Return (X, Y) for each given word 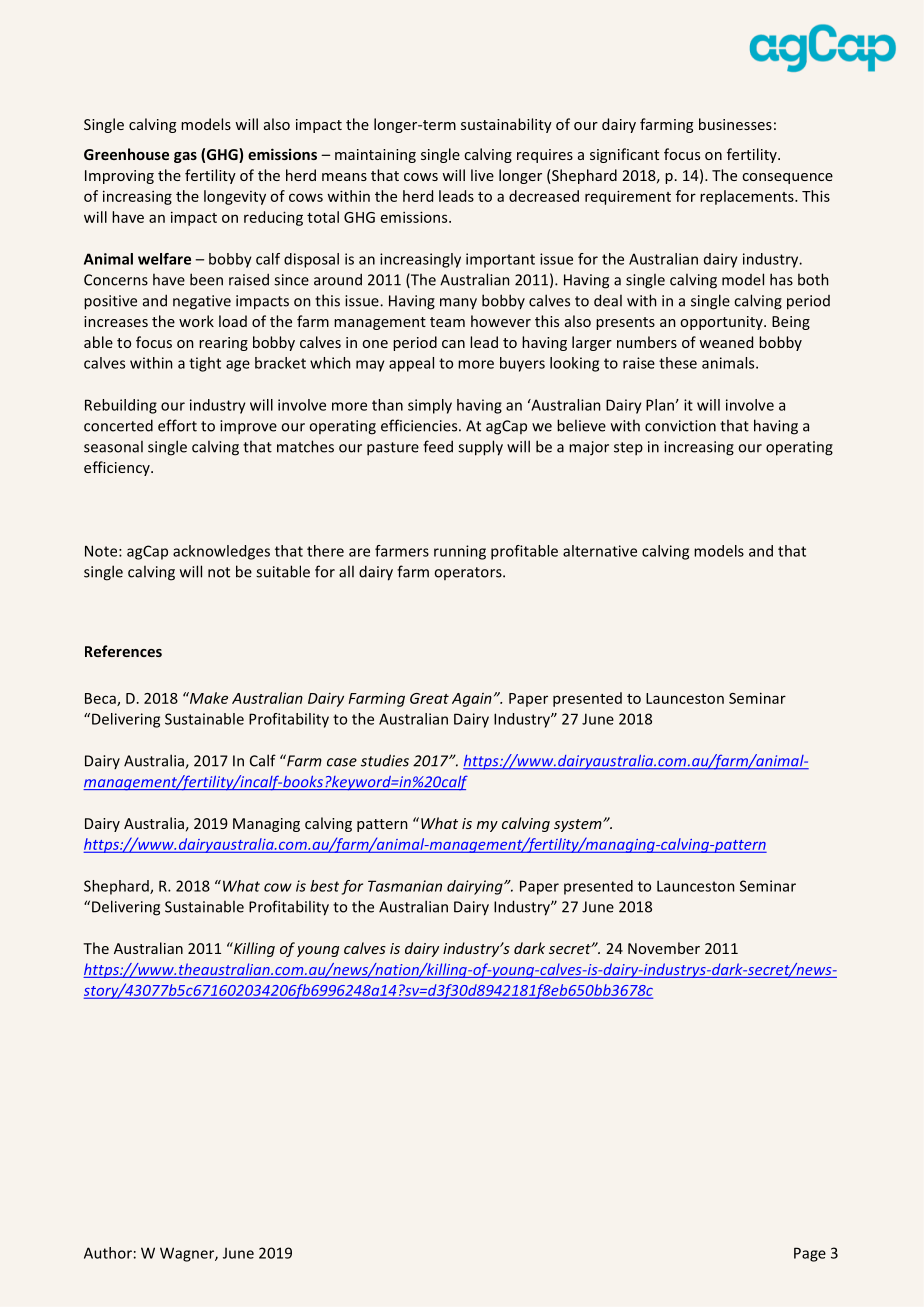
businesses (735, 124)
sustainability (506, 125)
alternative (600, 551)
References (123, 651)
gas (185, 157)
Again (472, 700)
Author (108, 1253)
